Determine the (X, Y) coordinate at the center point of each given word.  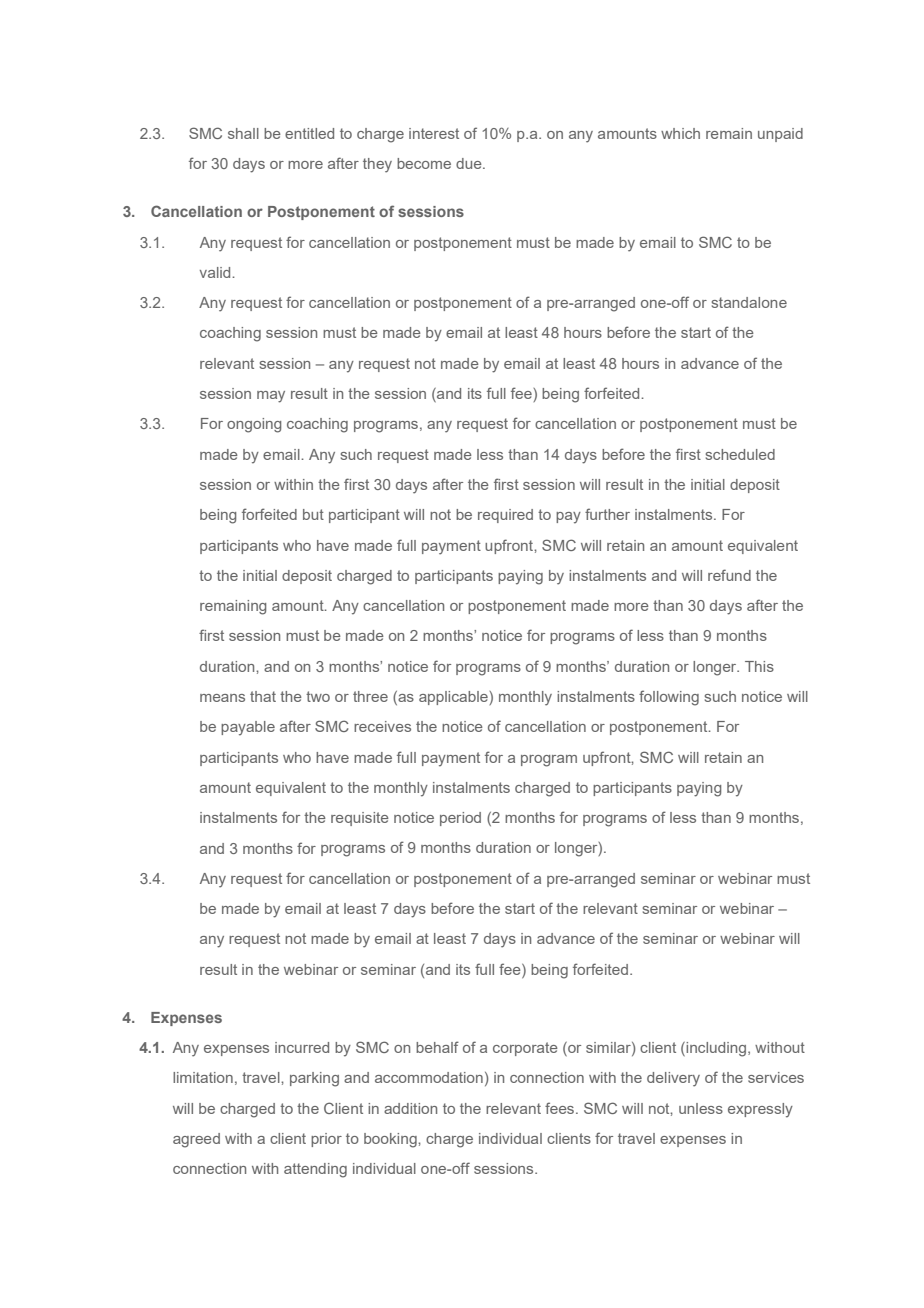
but (313, 514)
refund (729, 575)
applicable (454, 698)
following (669, 698)
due (470, 163)
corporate (525, 1049)
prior (326, 1140)
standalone (749, 302)
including (716, 1049)
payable (248, 728)
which (680, 133)
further (607, 514)
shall (243, 133)
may (271, 397)
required (505, 516)
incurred (302, 1047)
